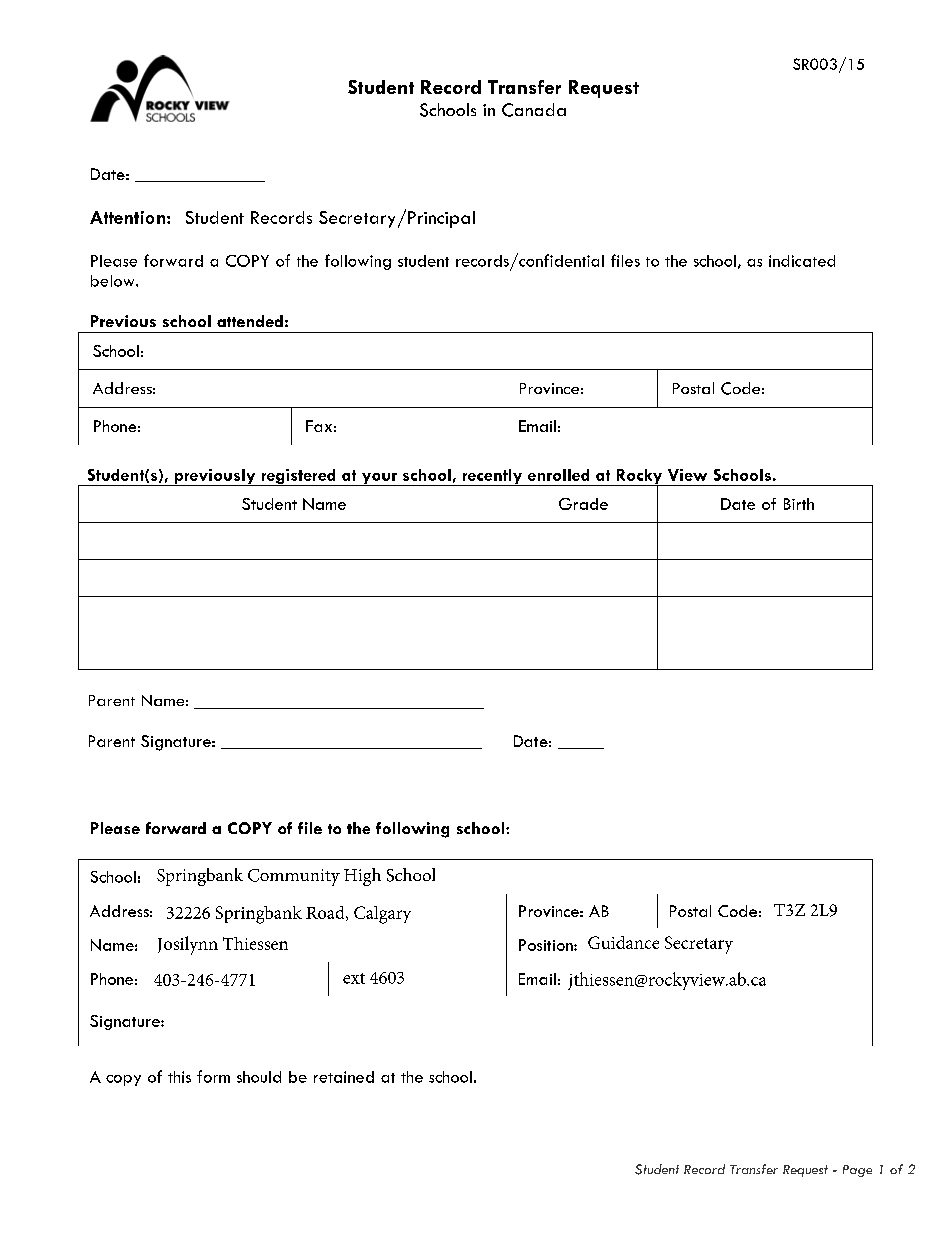 This screenshot has width=952, height=1233. I want to click on form, so click(213, 1076).
